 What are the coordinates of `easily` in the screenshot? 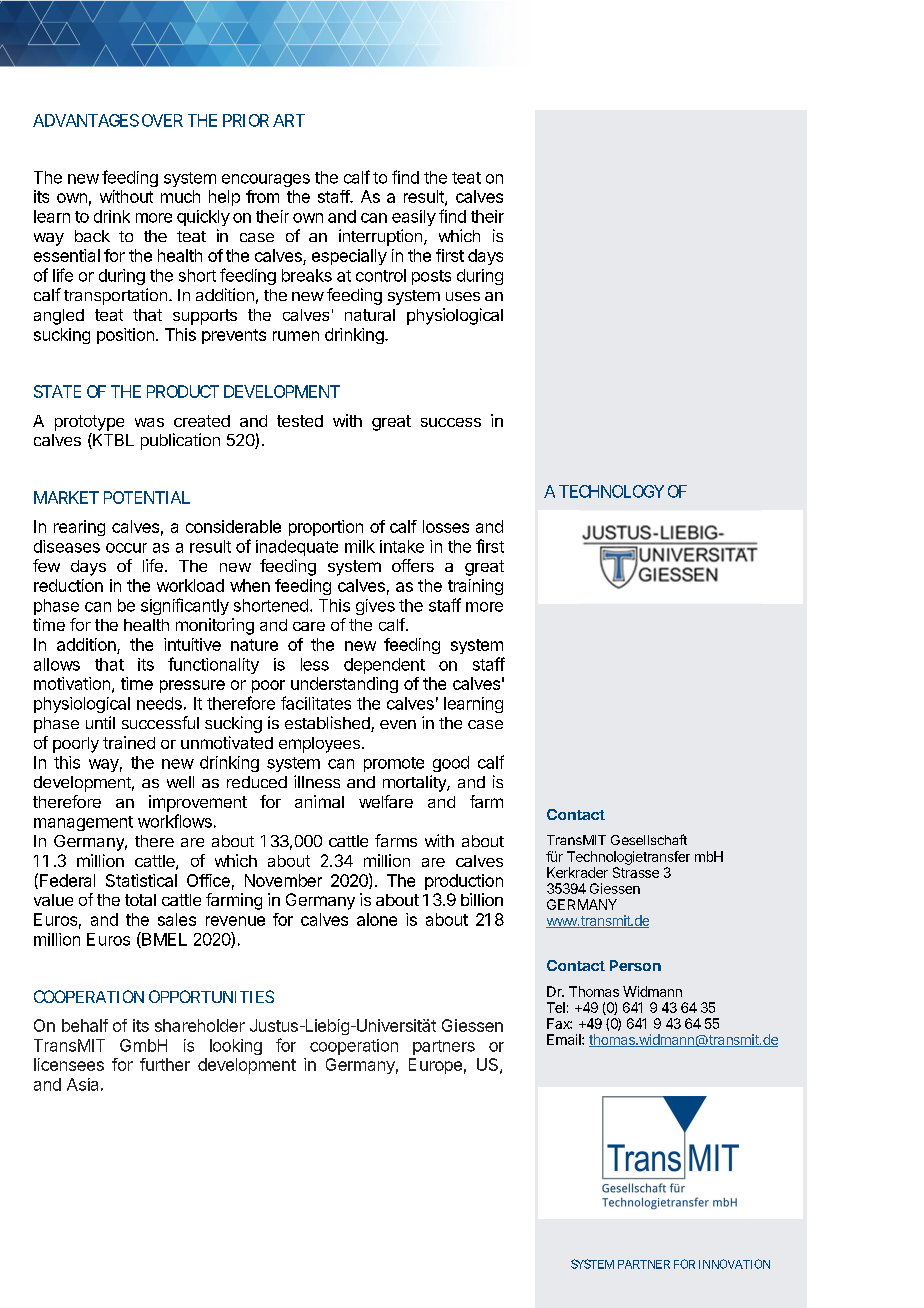 It's located at (414, 218).
